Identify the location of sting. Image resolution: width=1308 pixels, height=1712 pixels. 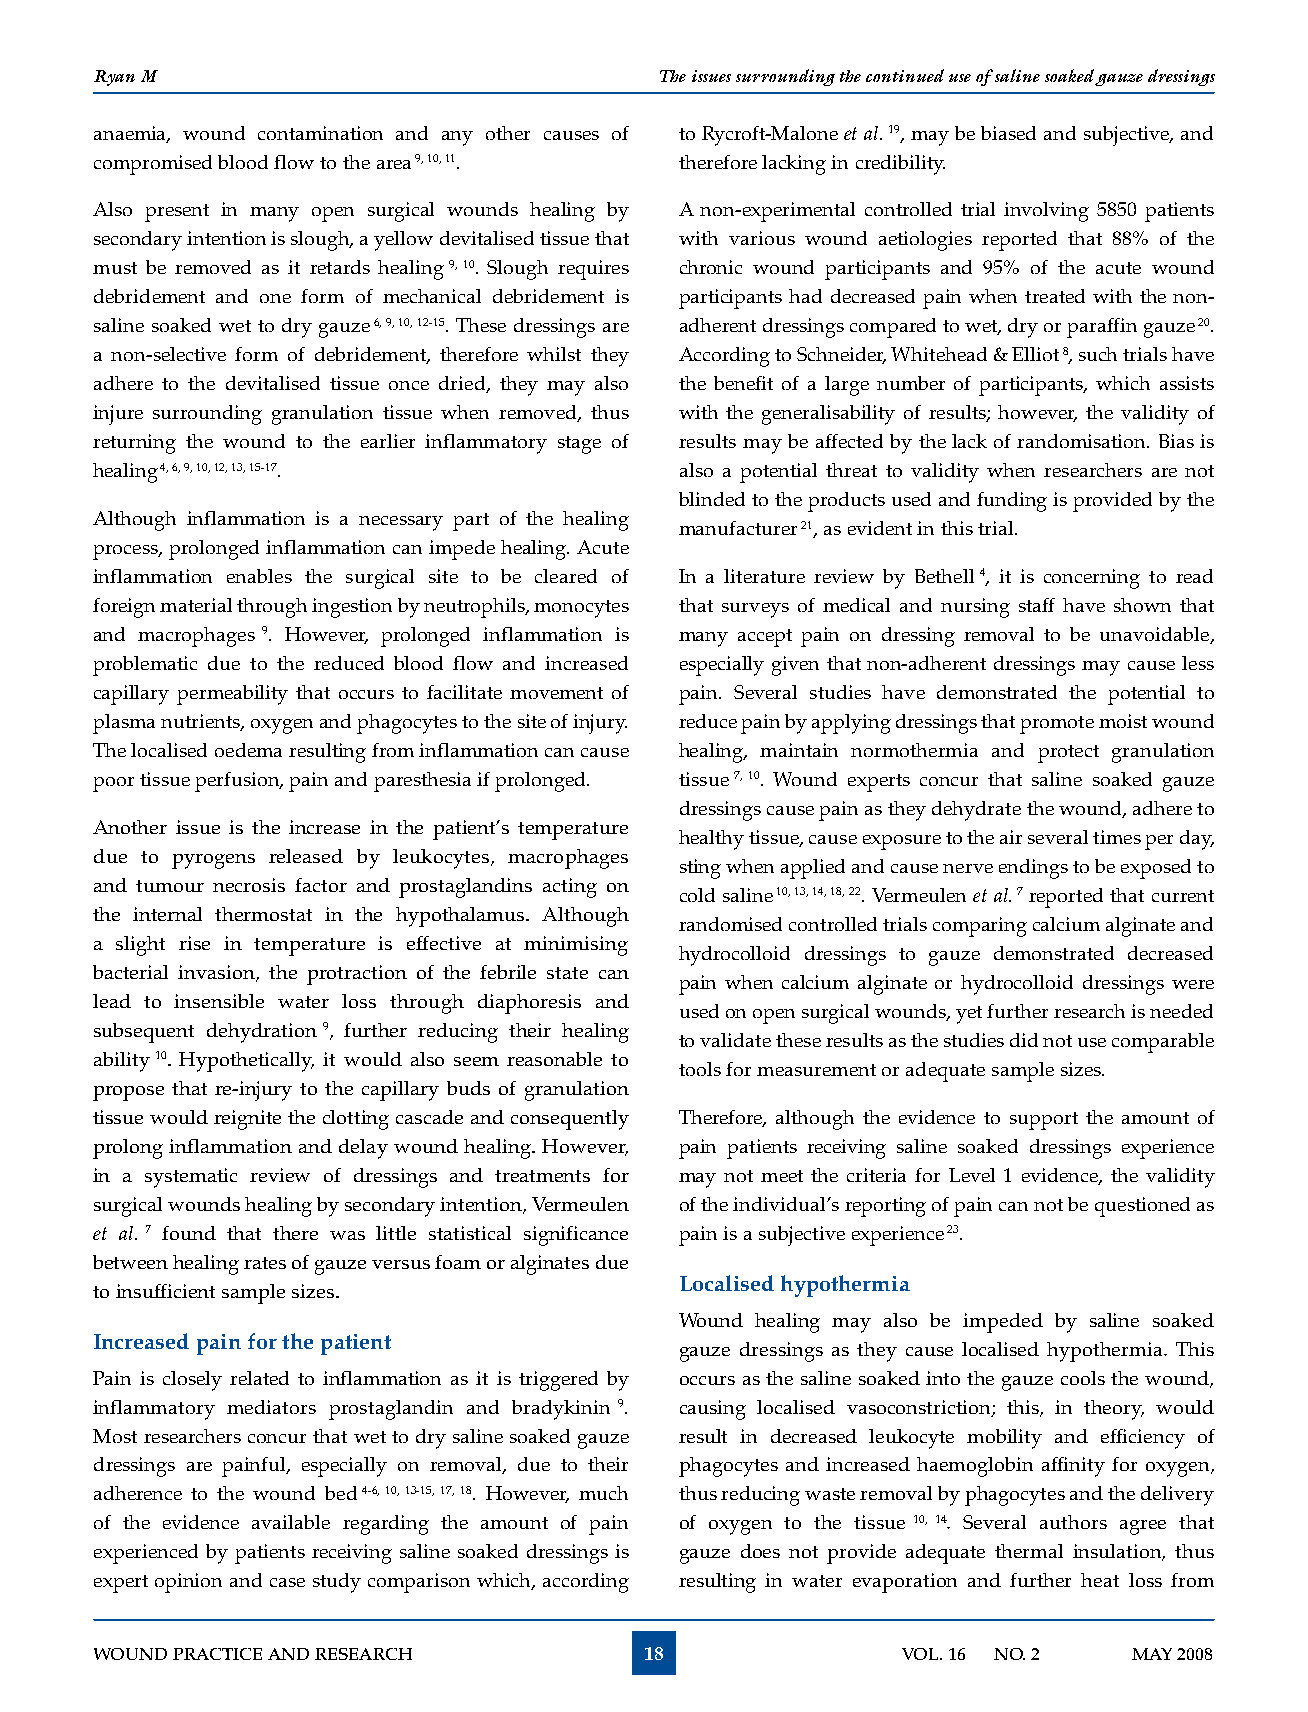
(700, 869).
